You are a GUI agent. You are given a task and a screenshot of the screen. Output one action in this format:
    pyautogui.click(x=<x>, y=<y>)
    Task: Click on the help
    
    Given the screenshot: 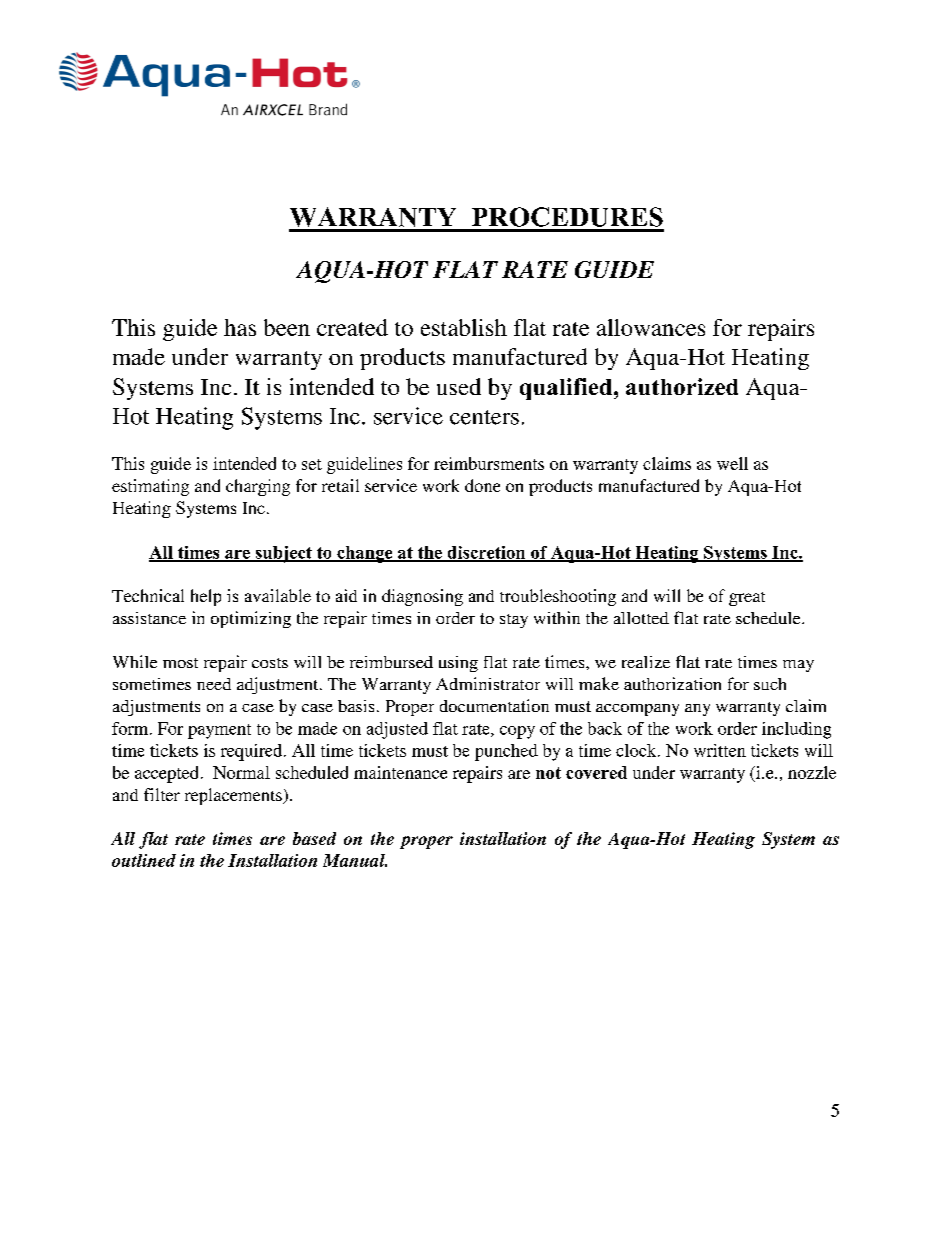 What is the action you would take?
    pyautogui.click(x=206, y=597)
